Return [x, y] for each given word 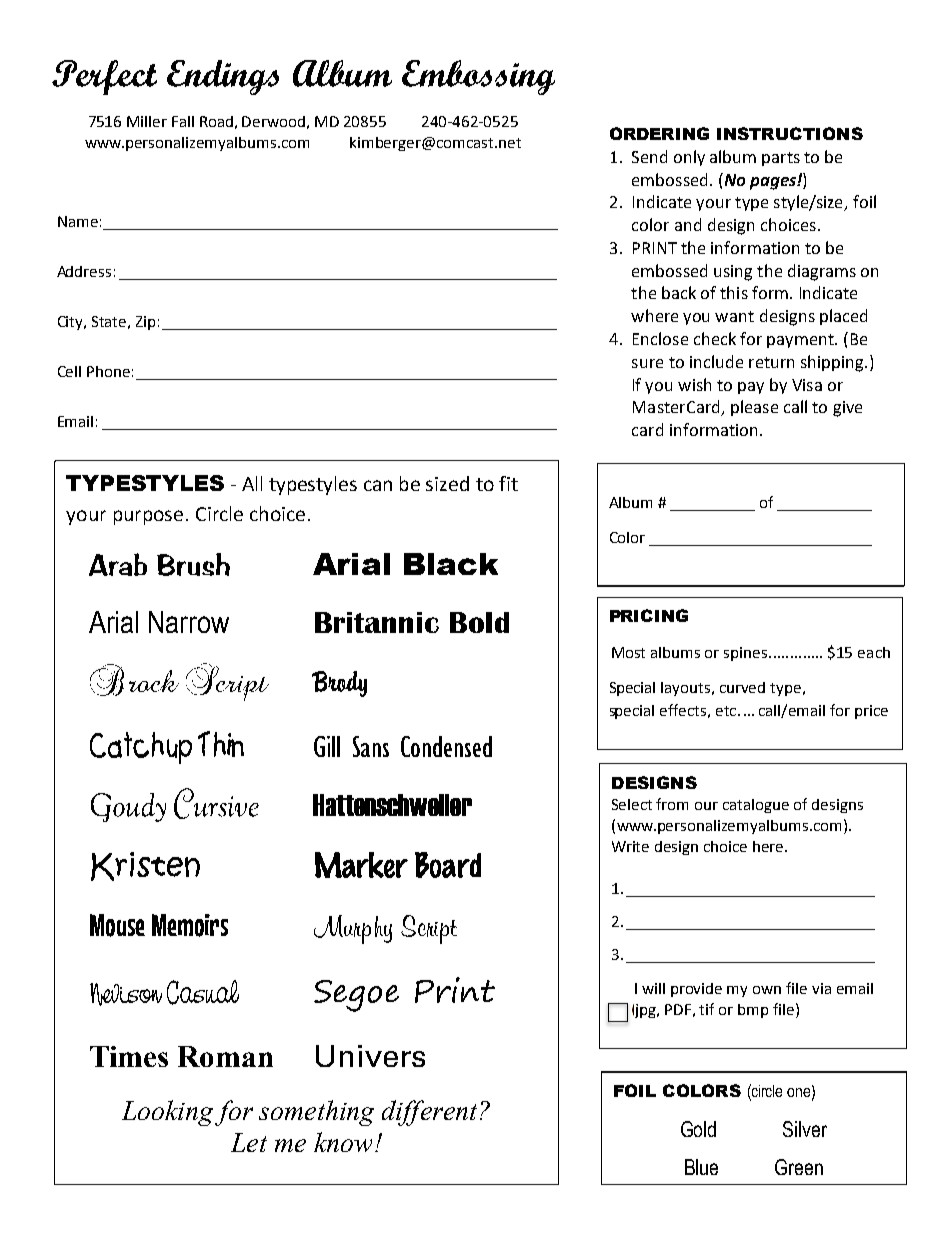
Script [429, 929]
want [734, 316]
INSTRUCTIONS [790, 133]
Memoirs [190, 925]
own [767, 990]
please [754, 408]
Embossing [478, 77]
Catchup [141, 748]
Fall [183, 121]
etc [727, 711]
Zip [145, 323]
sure [647, 363]
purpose [148, 517]
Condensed [446, 746]
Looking [167, 1113]
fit [508, 483]
